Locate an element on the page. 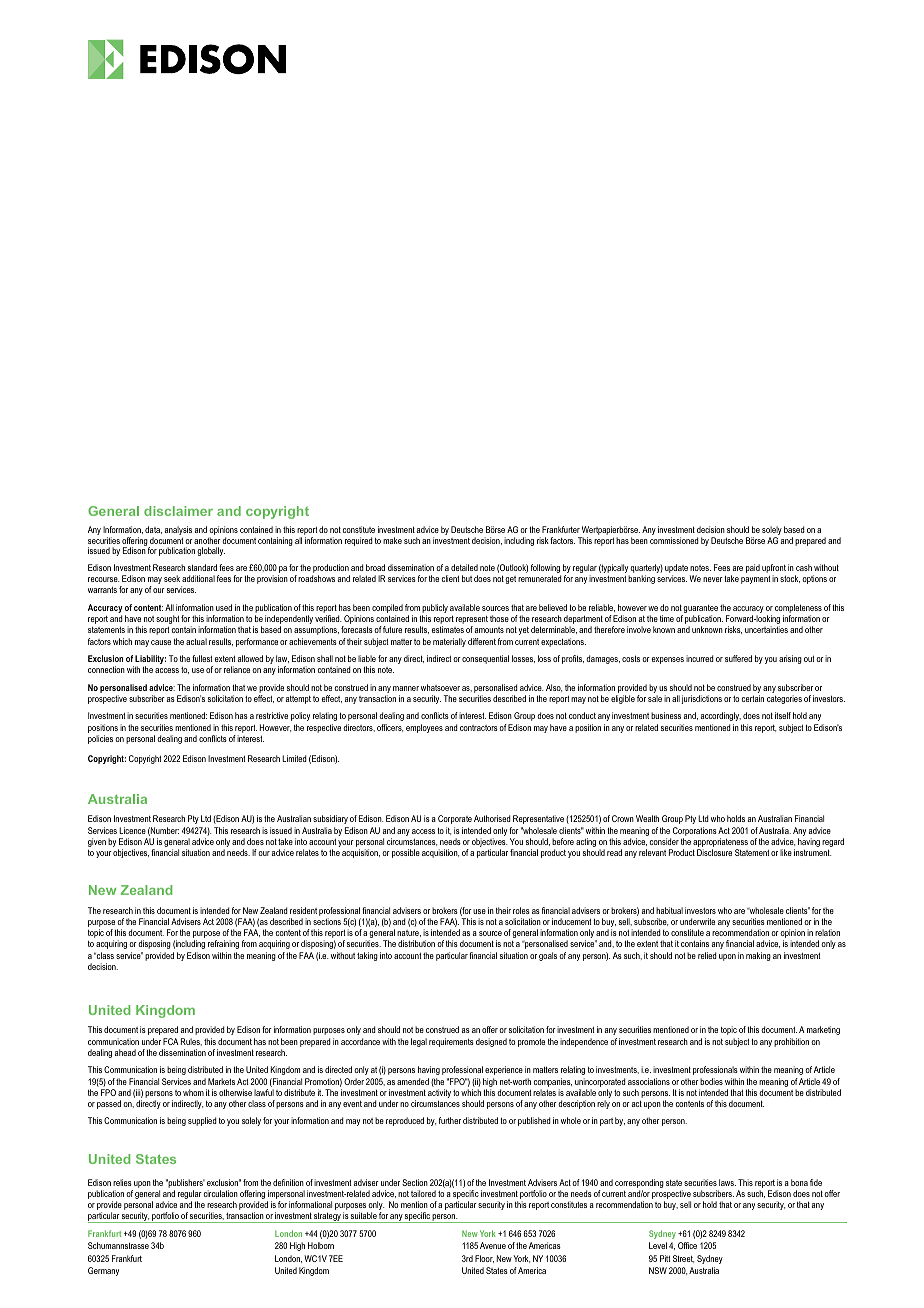 The image size is (924, 1308). FCA is located at coordinates (170, 1041).
